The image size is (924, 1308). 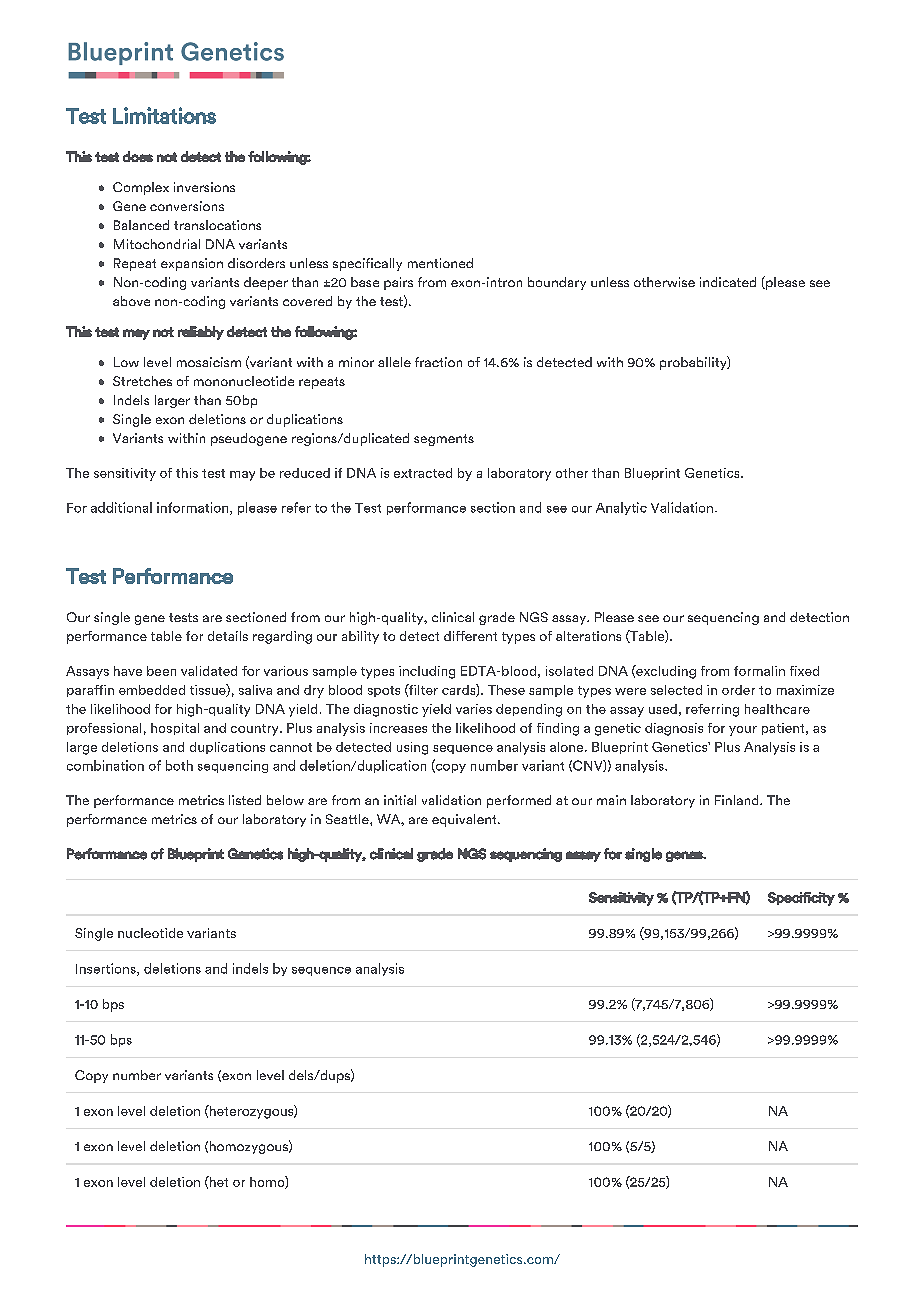 I want to click on indicated, so click(x=728, y=282).
